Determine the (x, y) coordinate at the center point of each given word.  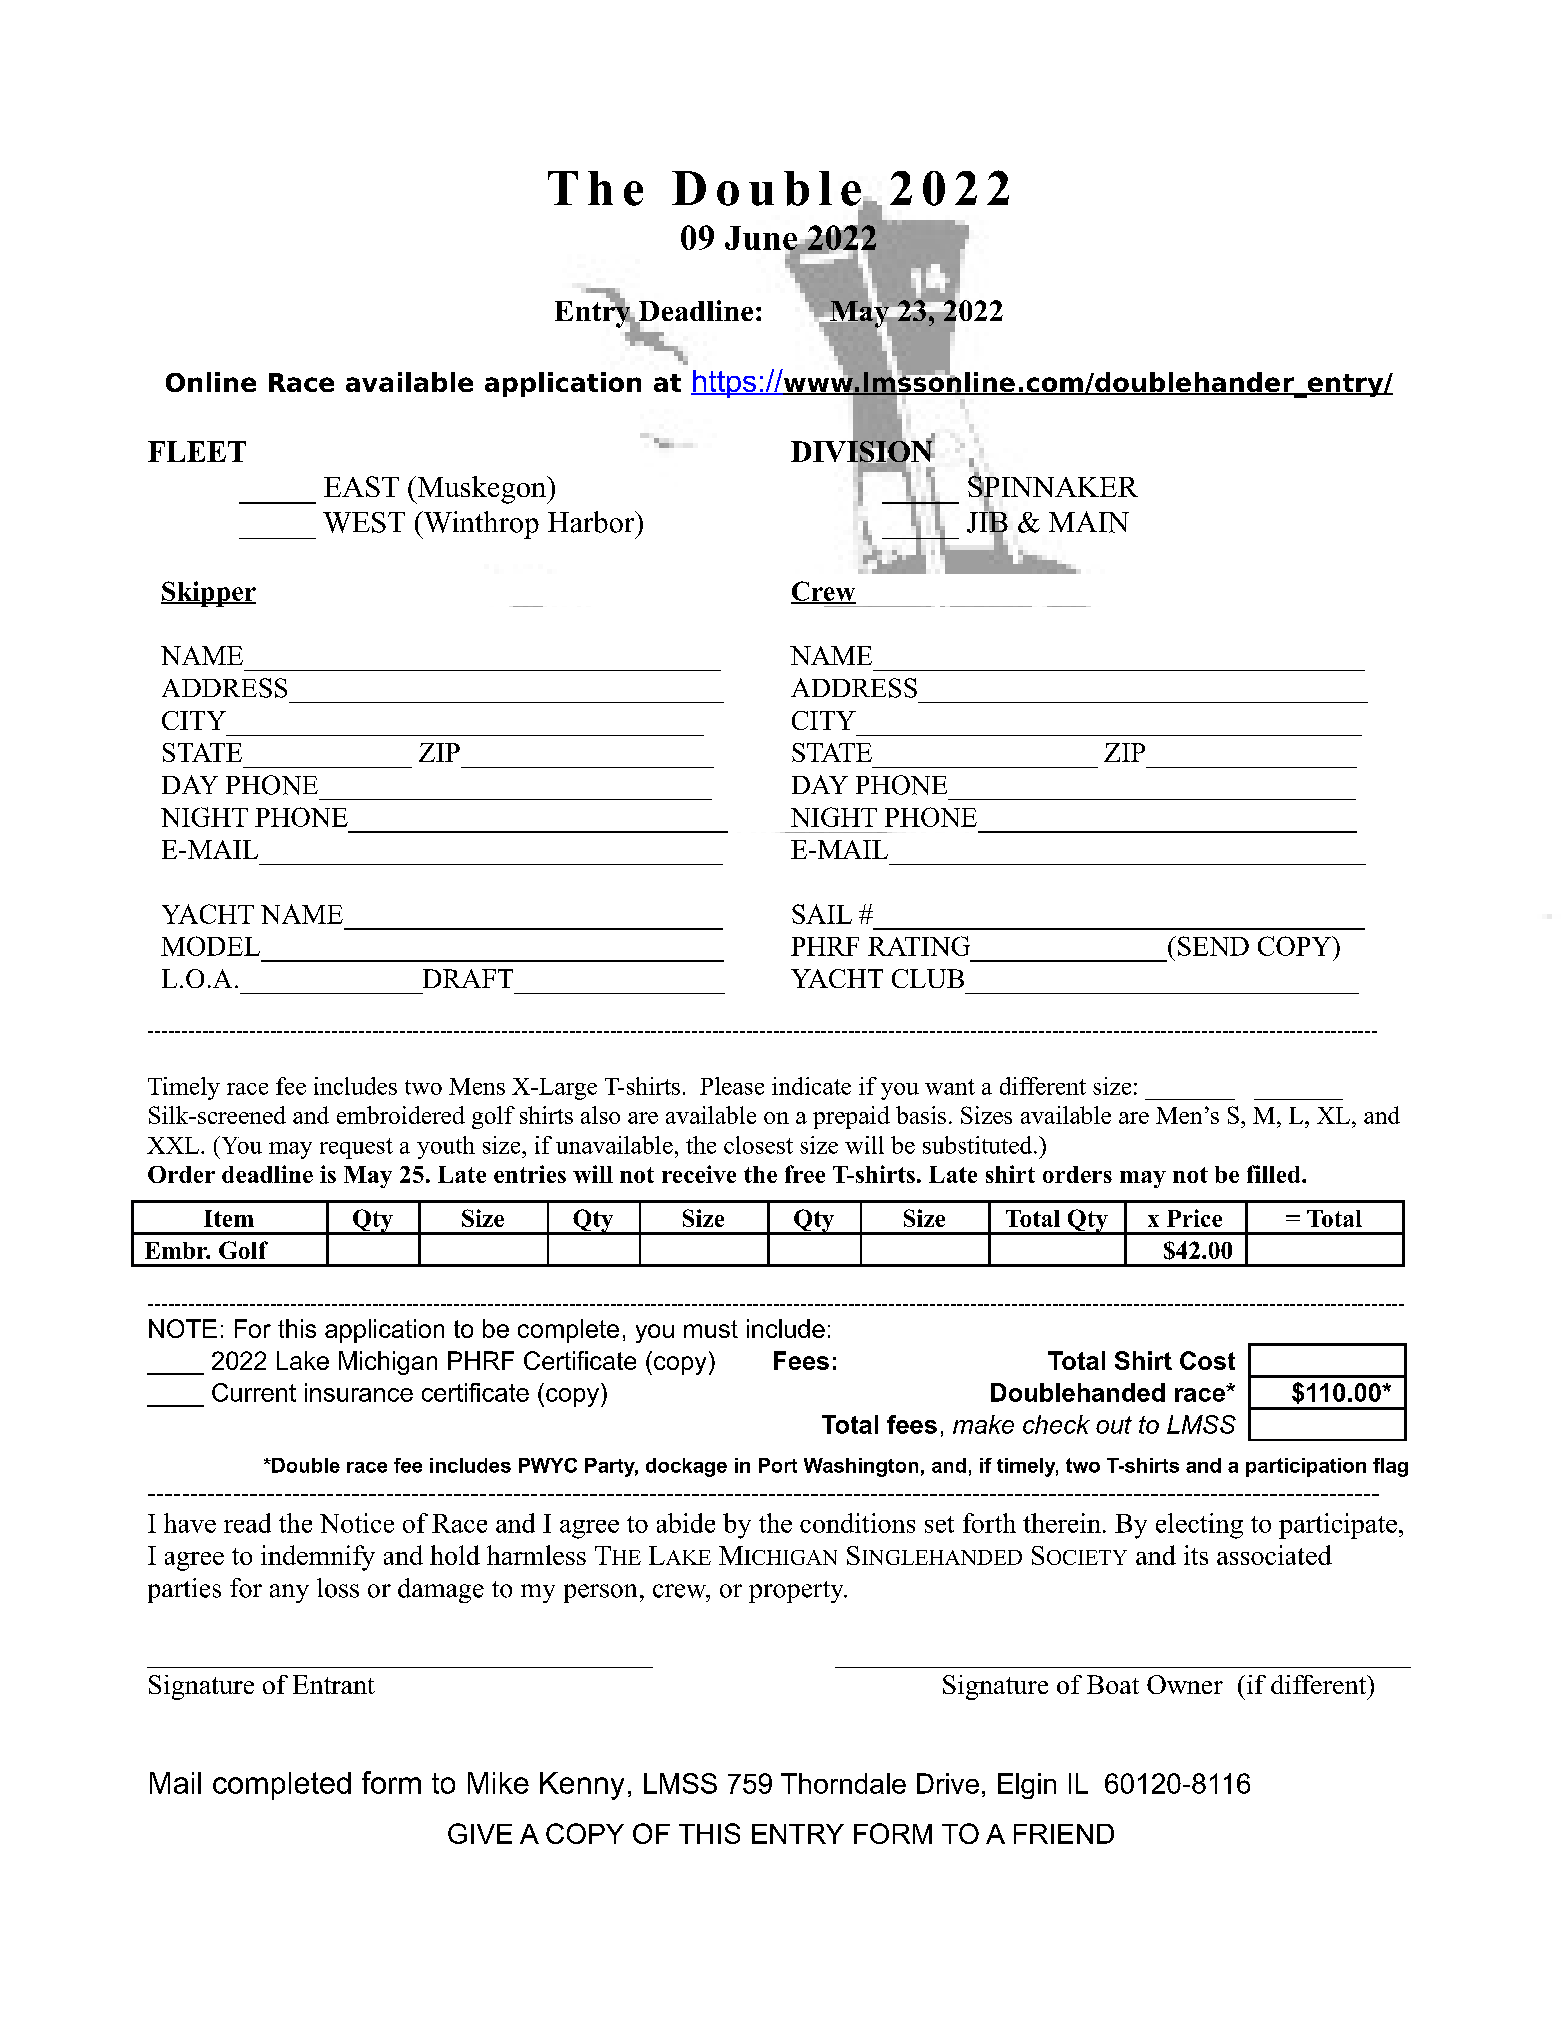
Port (778, 1465)
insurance (359, 1392)
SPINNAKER (1053, 487)
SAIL (822, 914)
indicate (811, 1086)
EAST (361, 486)
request (356, 1148)
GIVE (480, 1833)
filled (1275, 1174)
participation (1306, 1467)
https (725, 384)
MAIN (1089, 522)
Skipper (208, 594)
